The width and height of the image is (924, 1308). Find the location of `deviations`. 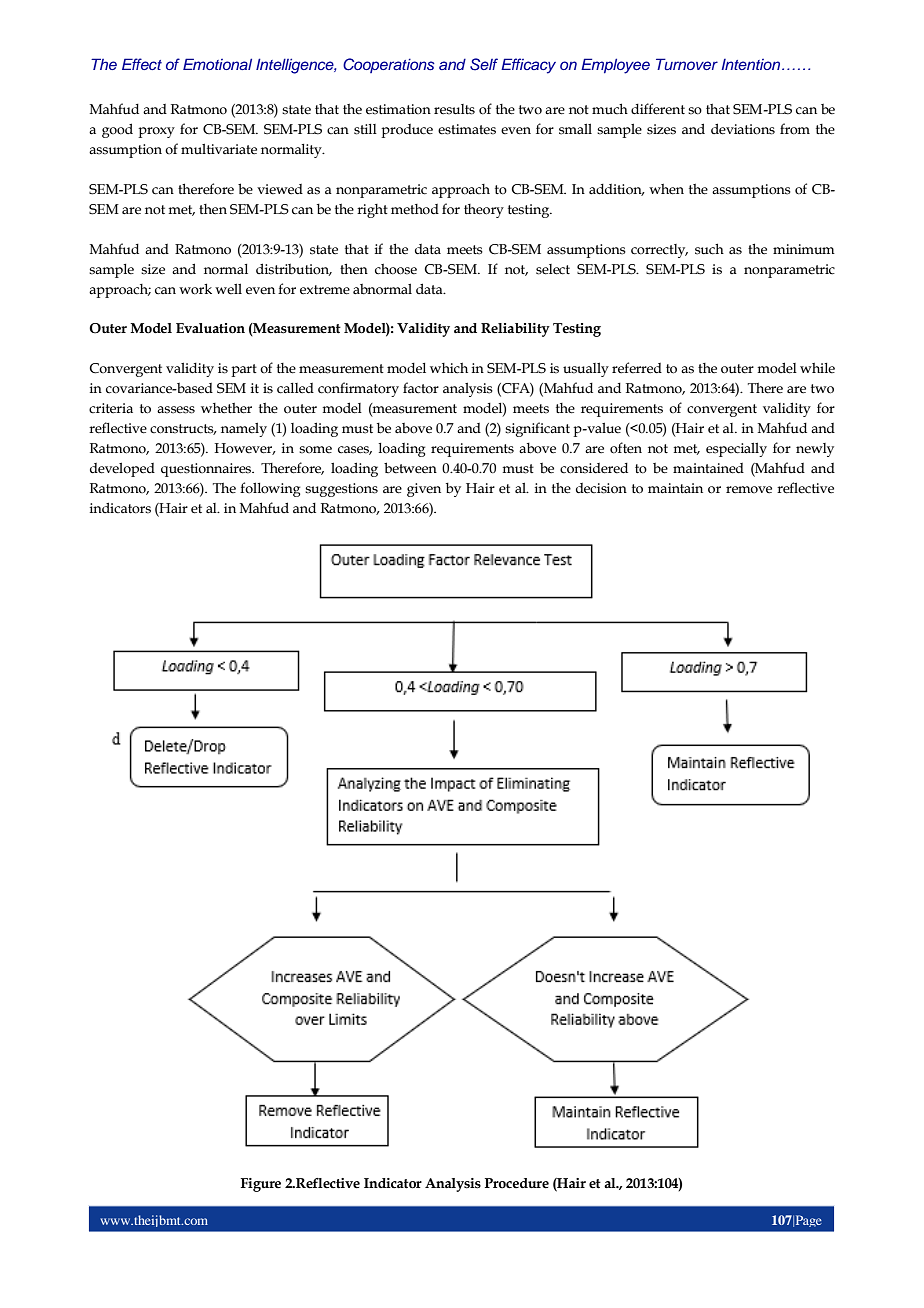

deviations is located at coordinates (743, 129).
